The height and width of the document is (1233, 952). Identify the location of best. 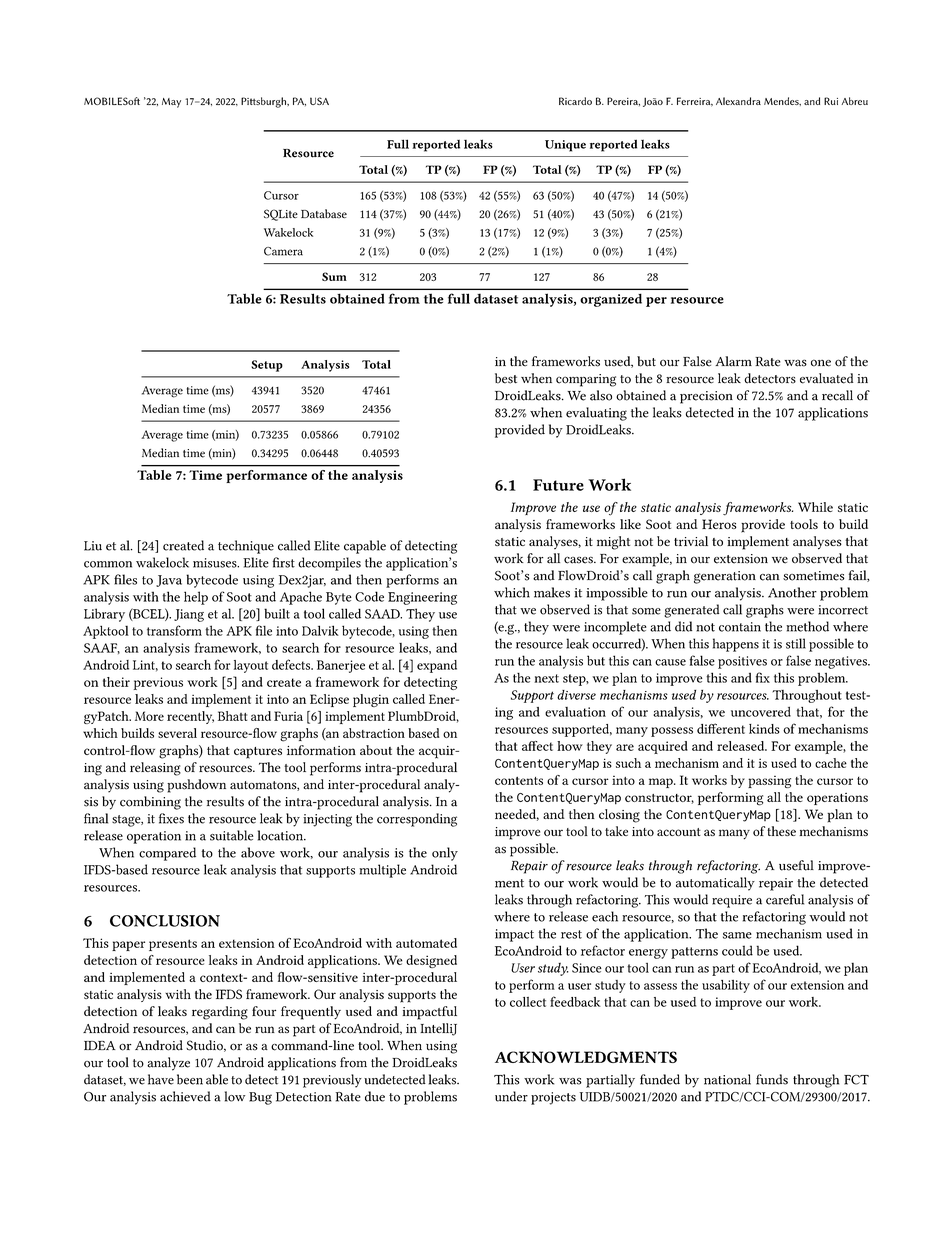
(506, 378).
